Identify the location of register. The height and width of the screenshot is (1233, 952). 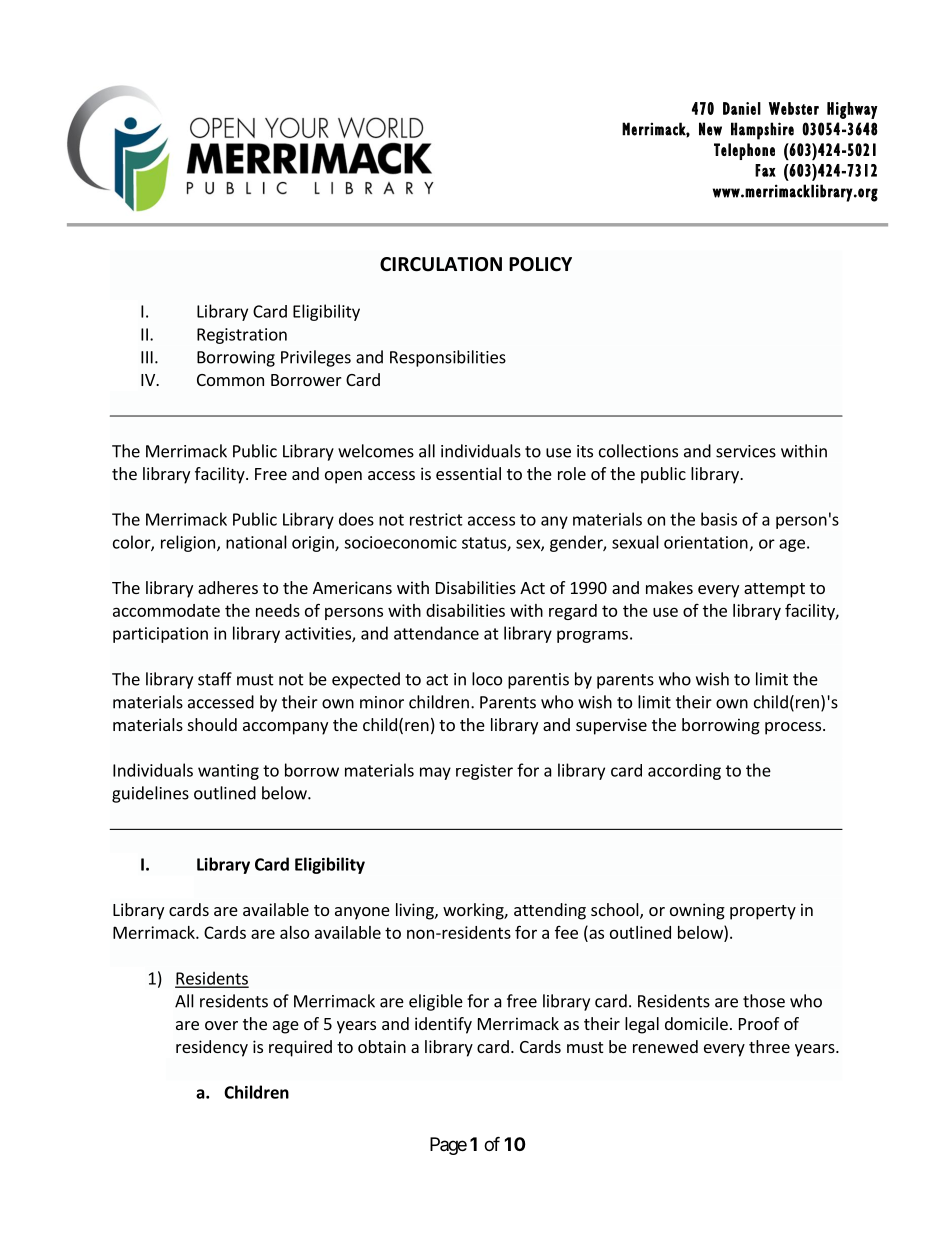
(484, 772).
